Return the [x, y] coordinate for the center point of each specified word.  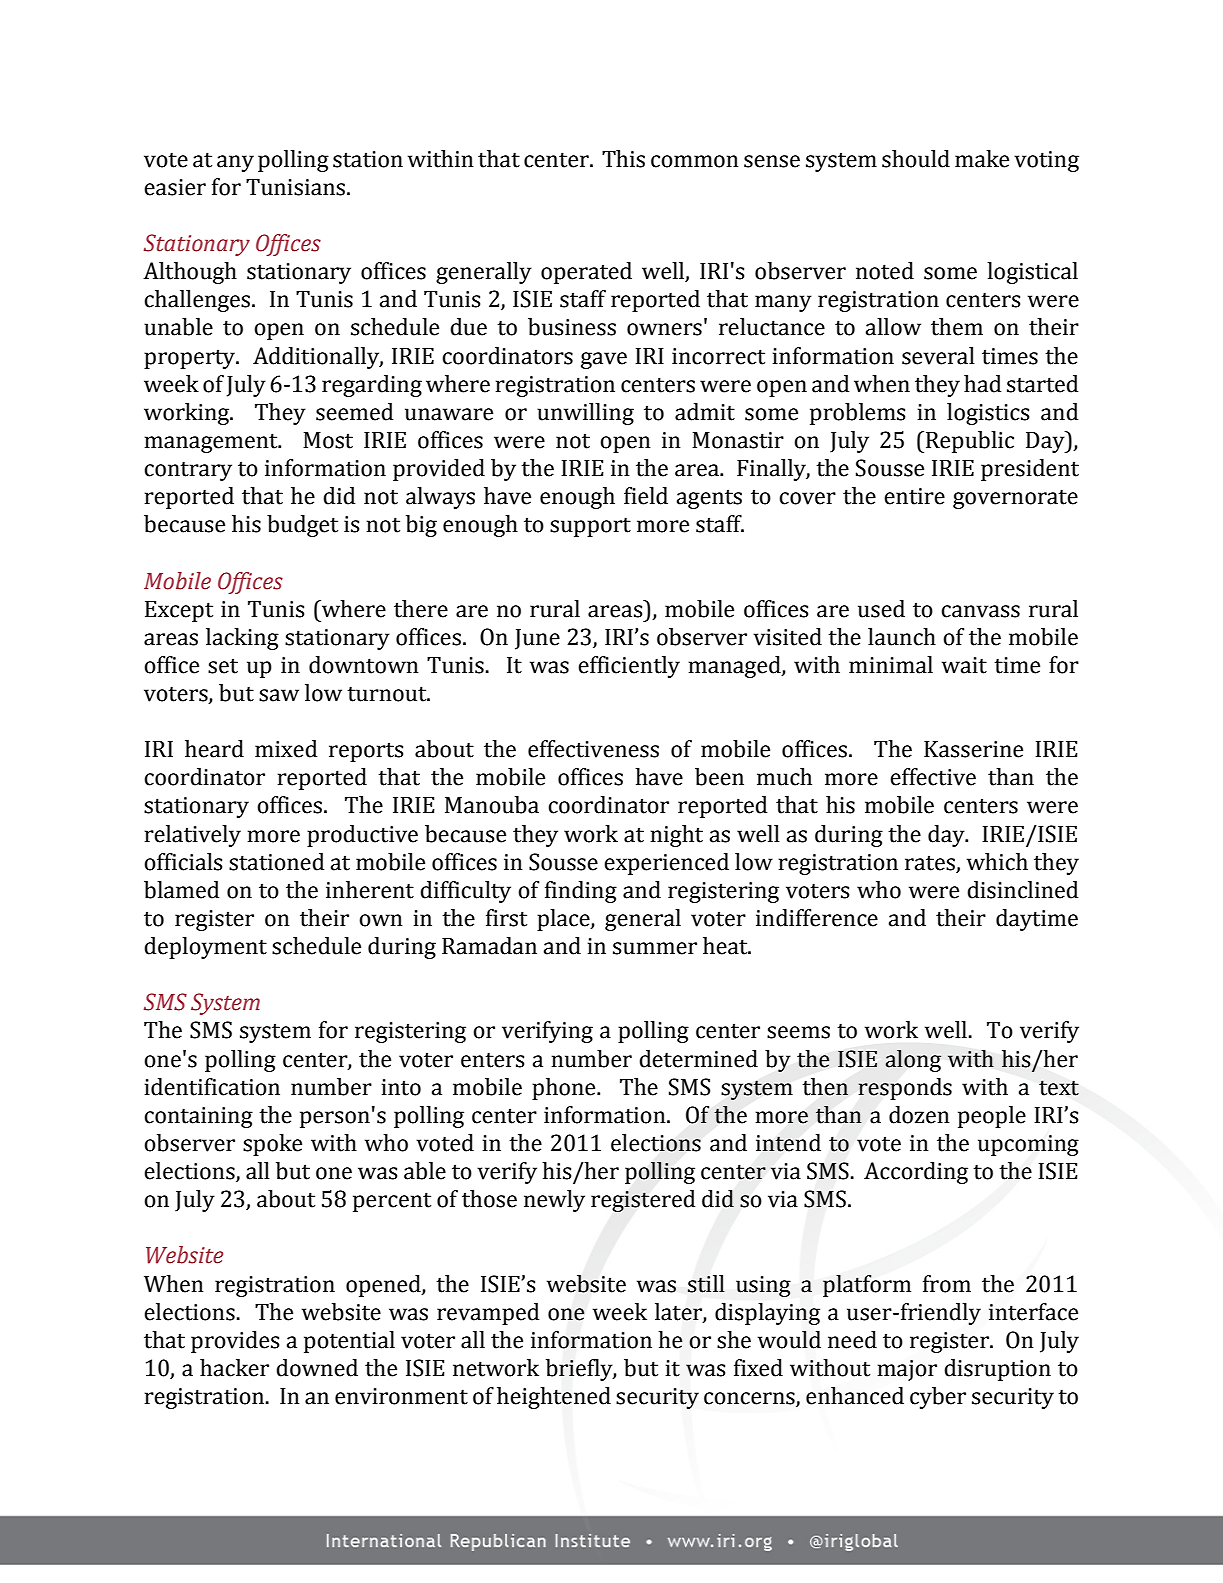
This [623, 159]
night [676, 836]
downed [317, 1368]
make [982, 159]
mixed [286, 749]
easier [175, 187]
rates [930, 863]
